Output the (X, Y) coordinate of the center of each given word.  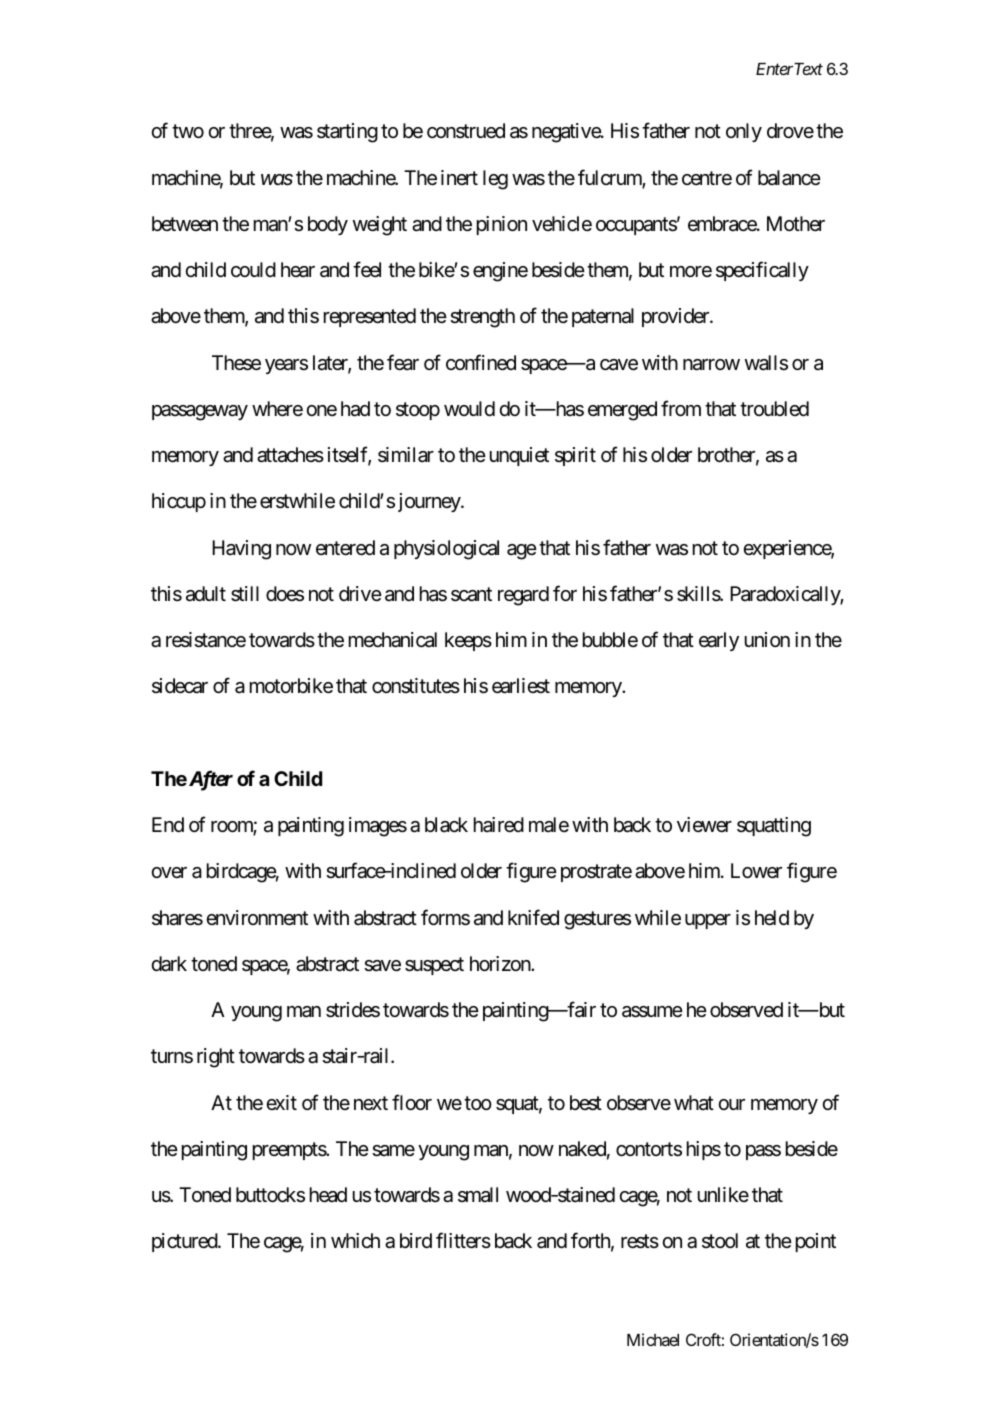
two (188, 131)
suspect (434, 966)
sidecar (180, 686)
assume (652, 1012)
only (744, 132)
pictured (185, 1242)
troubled (774, 408)
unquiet (519, 456)
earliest (521, 686)
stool (720, 1240)
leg (495, 180)
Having (241, 550)
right (216, 1058)
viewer (704, 824)
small (478, 1195)
